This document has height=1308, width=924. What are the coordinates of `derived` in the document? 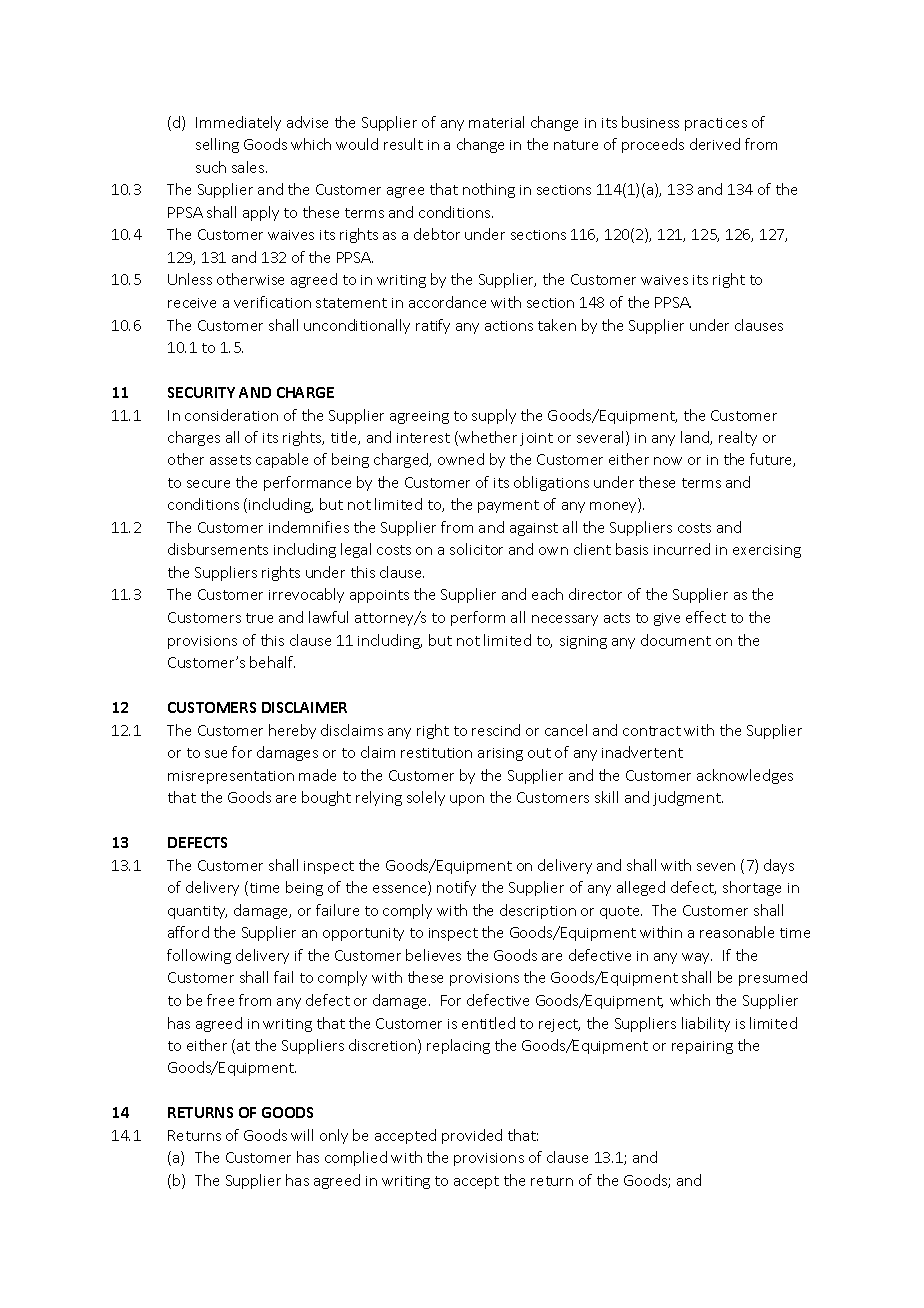 It's located at (715, 144).
